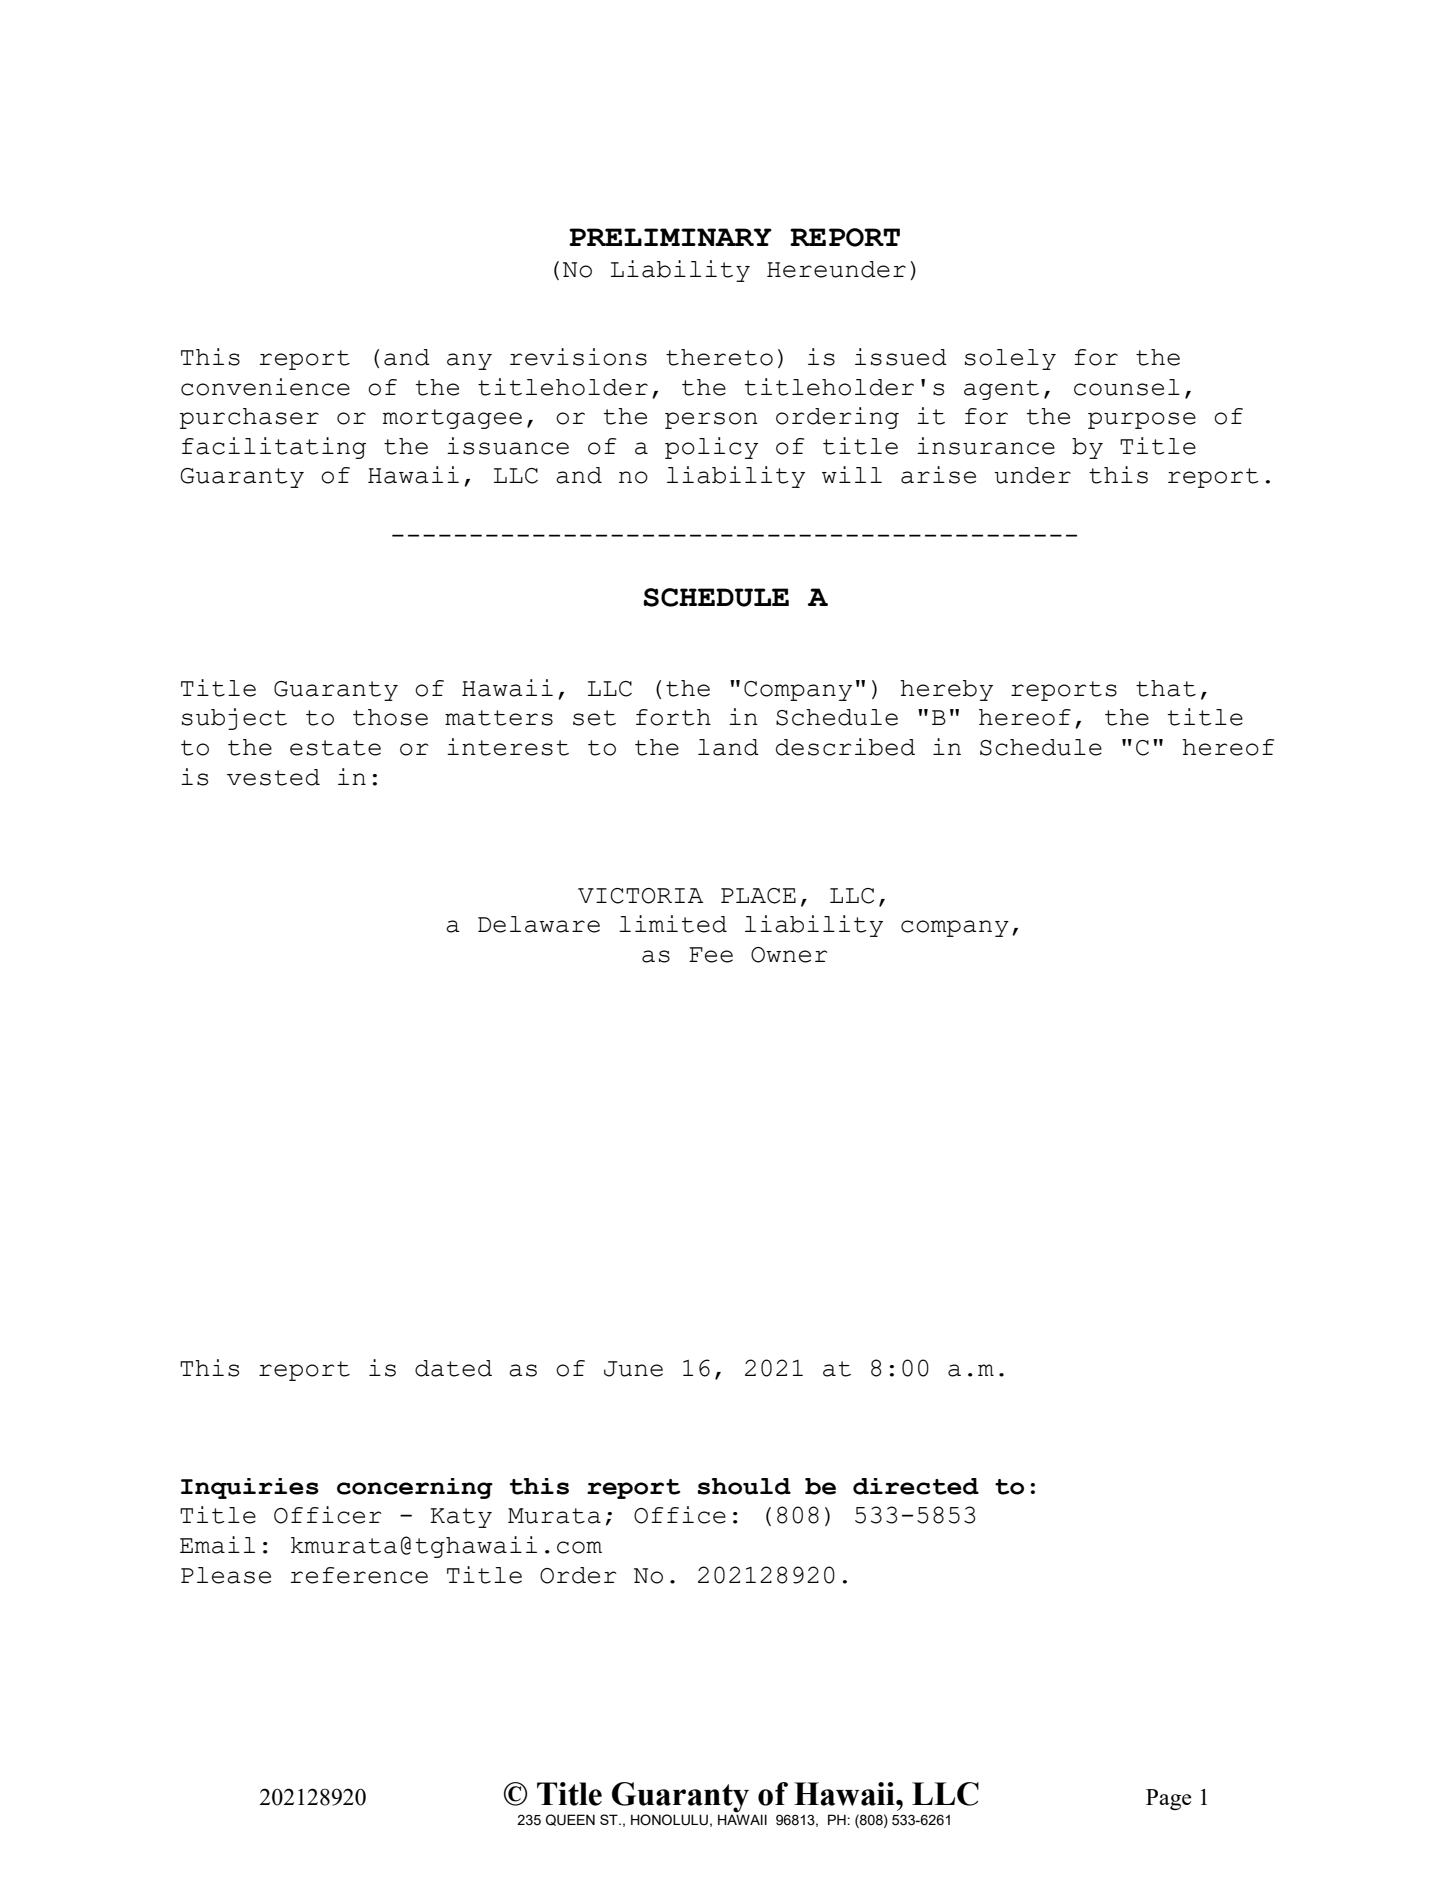 This screenshot has height=1879, width=1452. Describe the element at coordinates (265, 387) in the screenshot. I see `convenience` at that location.
